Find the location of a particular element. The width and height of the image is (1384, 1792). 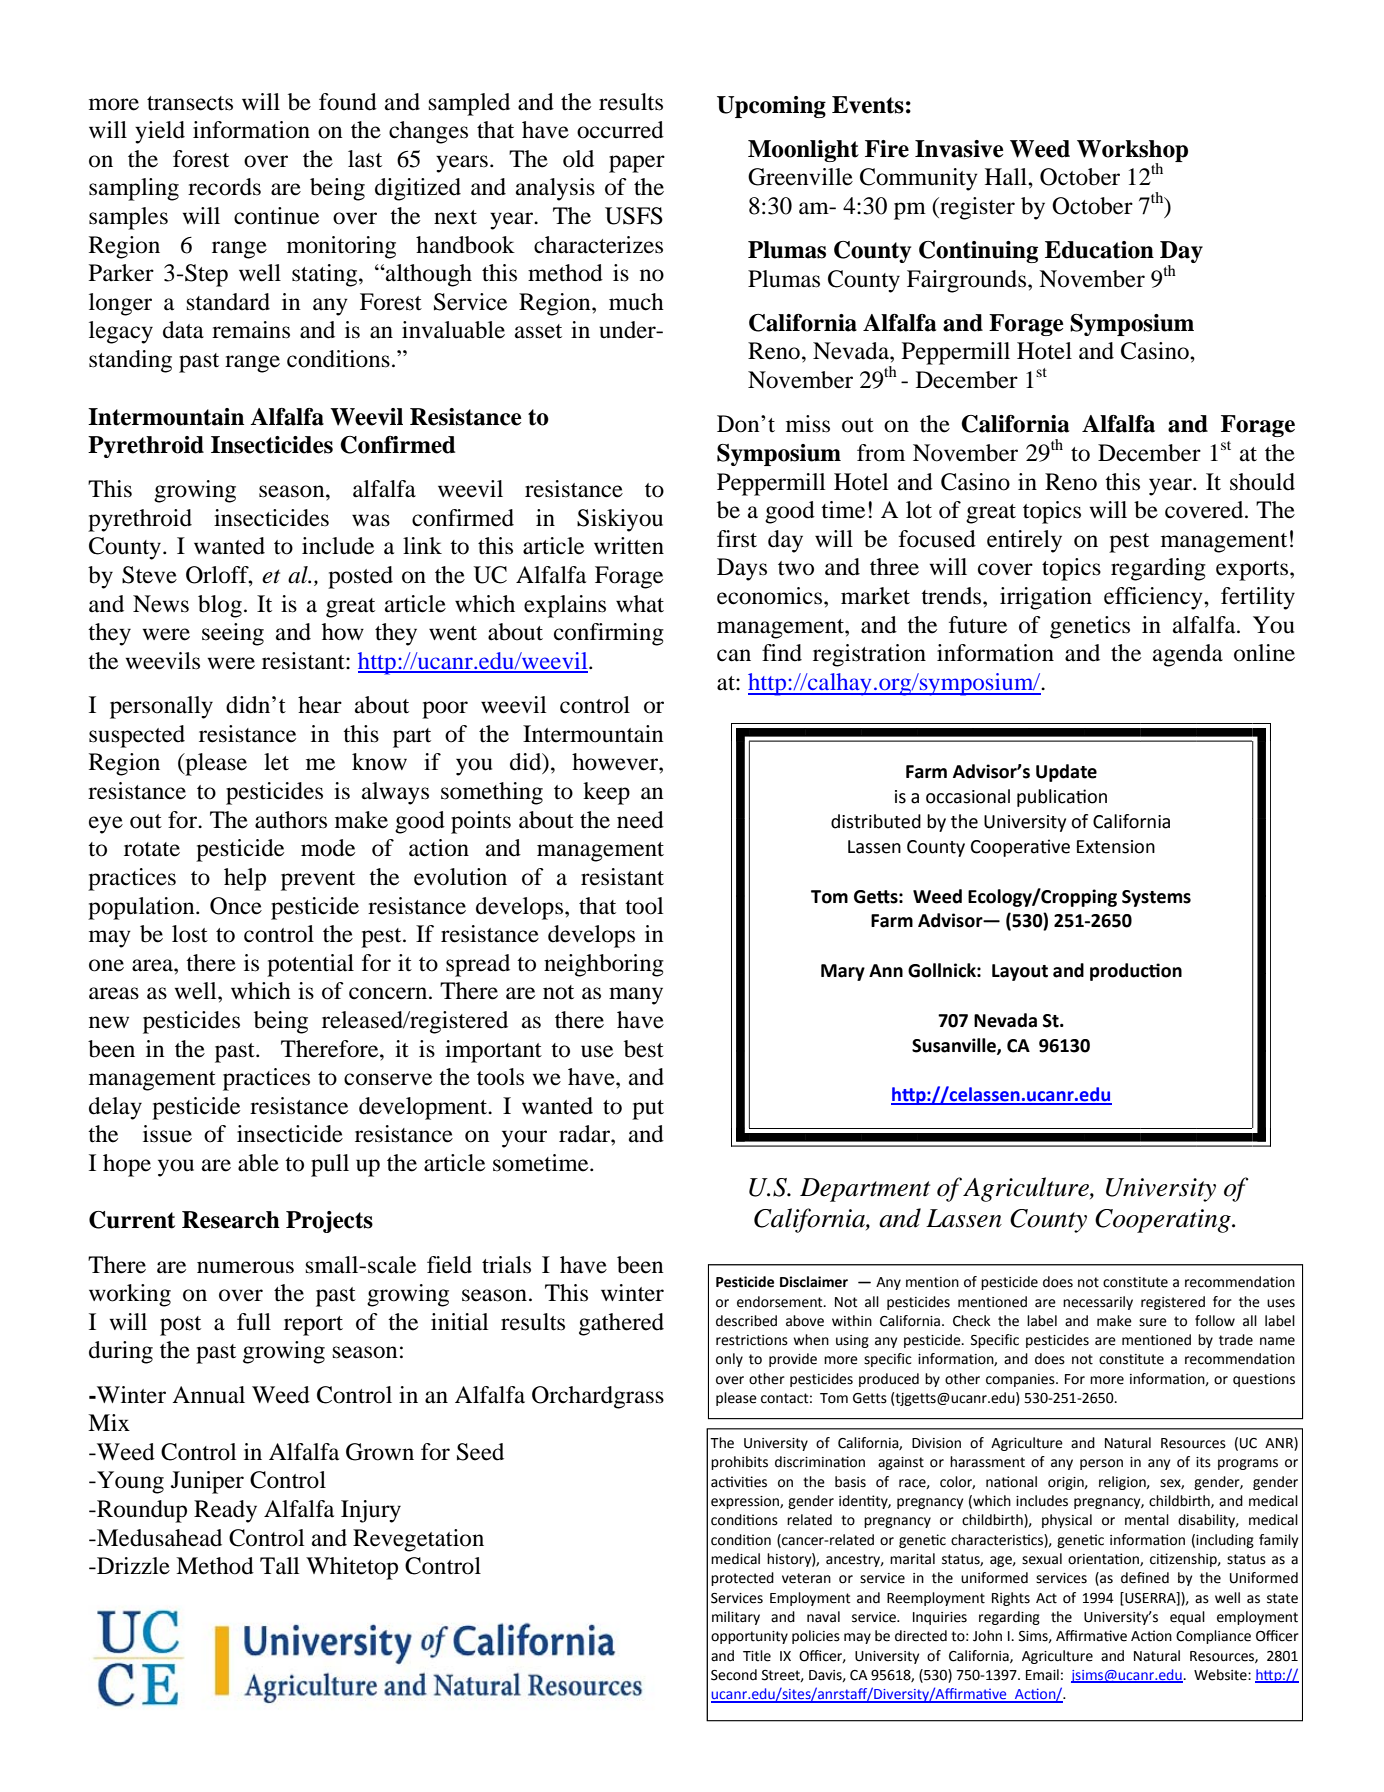

Systems is located at coordinates (1156, 898).
